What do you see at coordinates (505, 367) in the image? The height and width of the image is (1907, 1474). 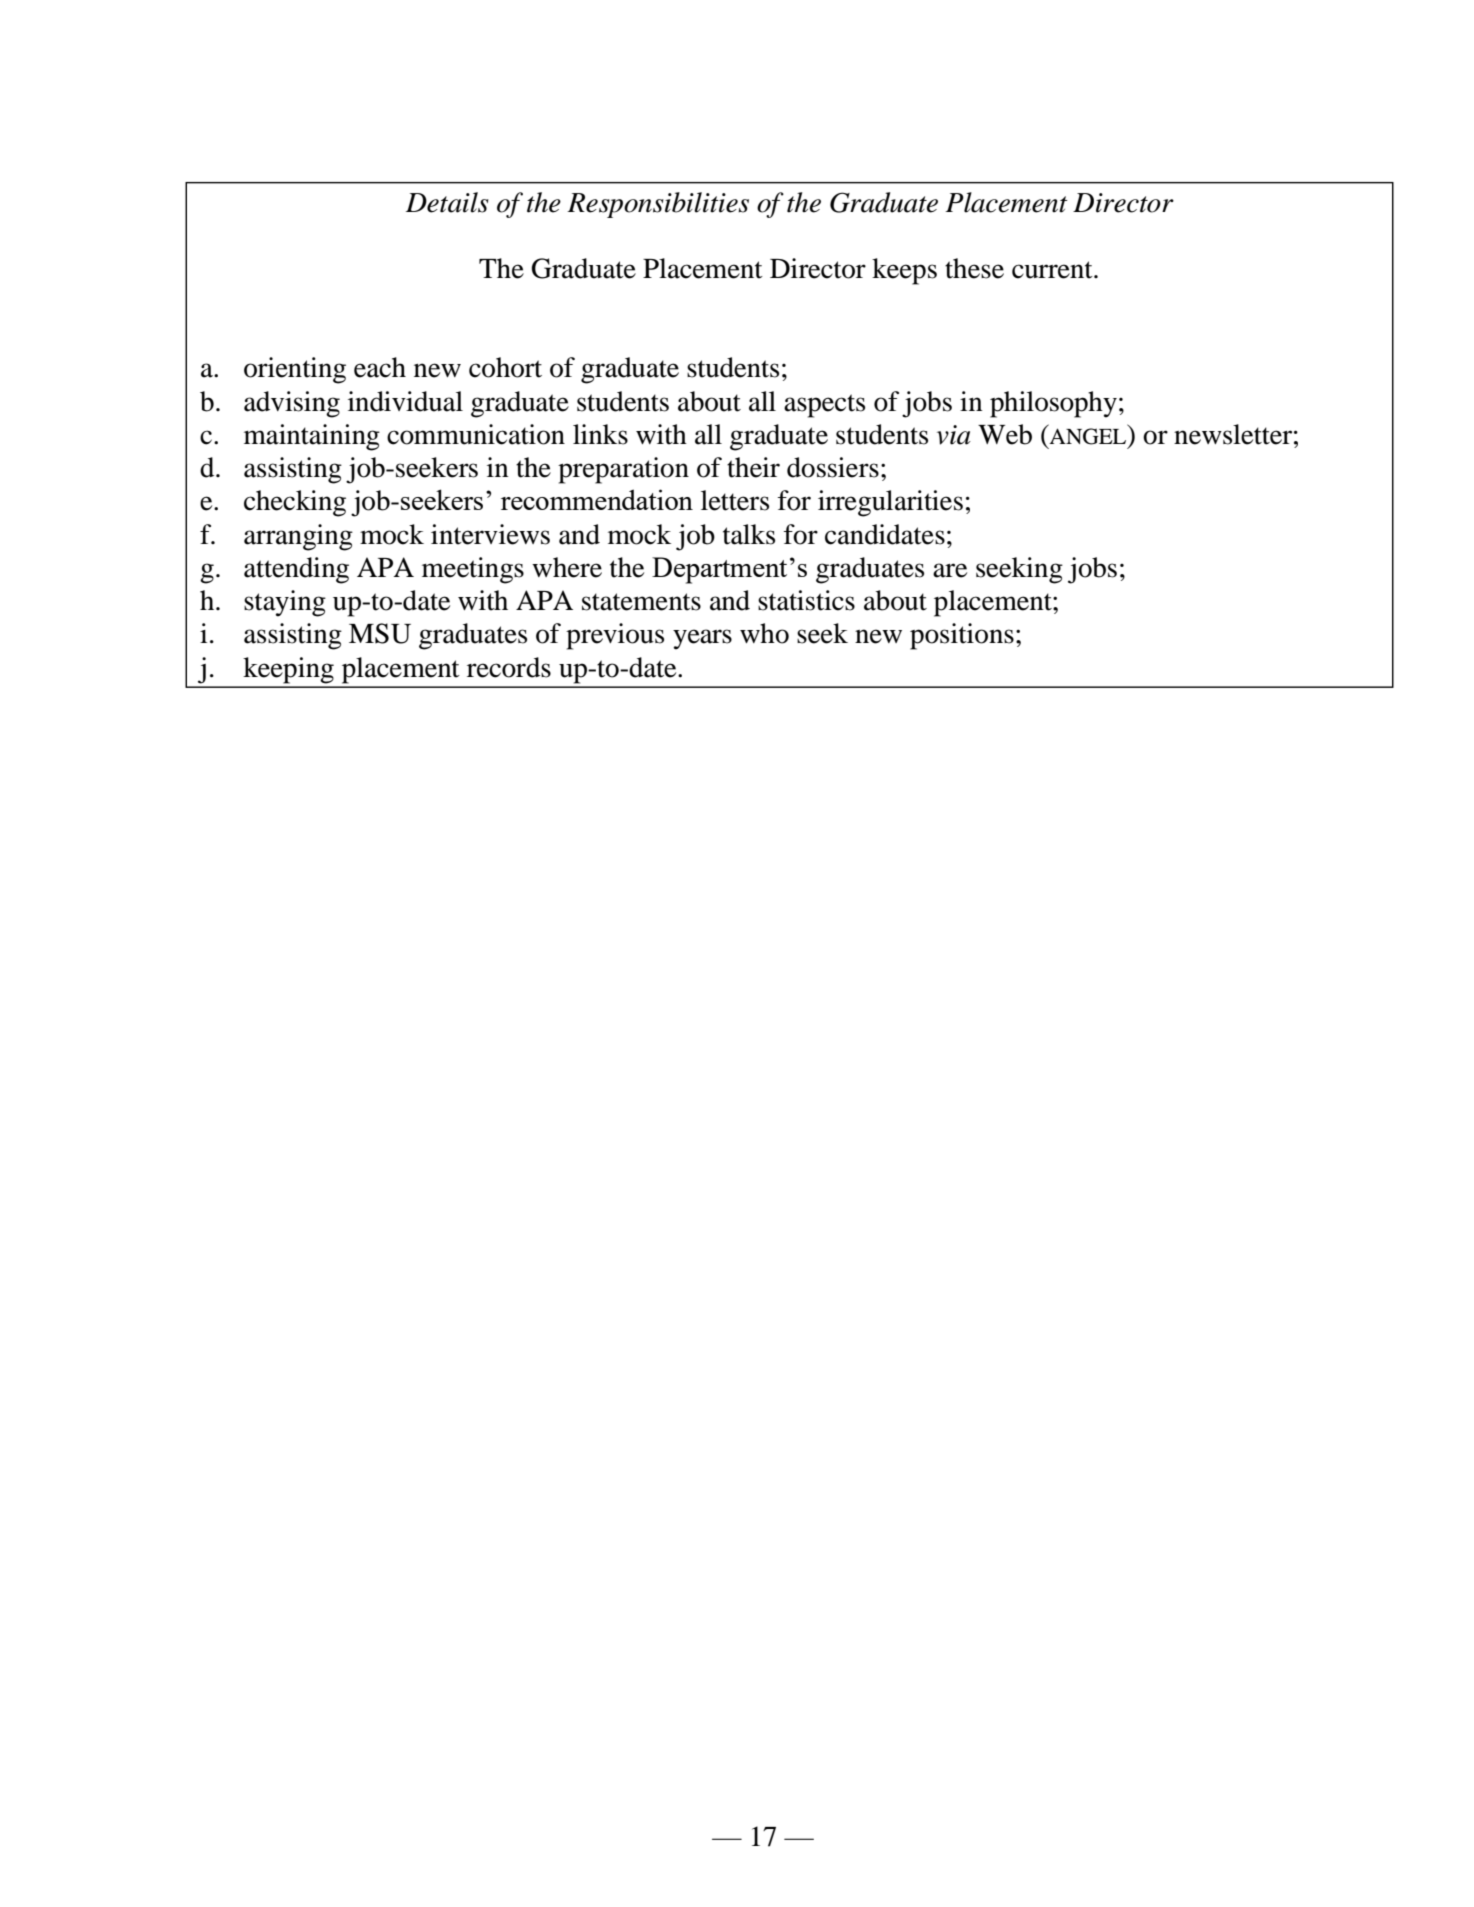 I see `cohort` at bounding box center [505, 367].
